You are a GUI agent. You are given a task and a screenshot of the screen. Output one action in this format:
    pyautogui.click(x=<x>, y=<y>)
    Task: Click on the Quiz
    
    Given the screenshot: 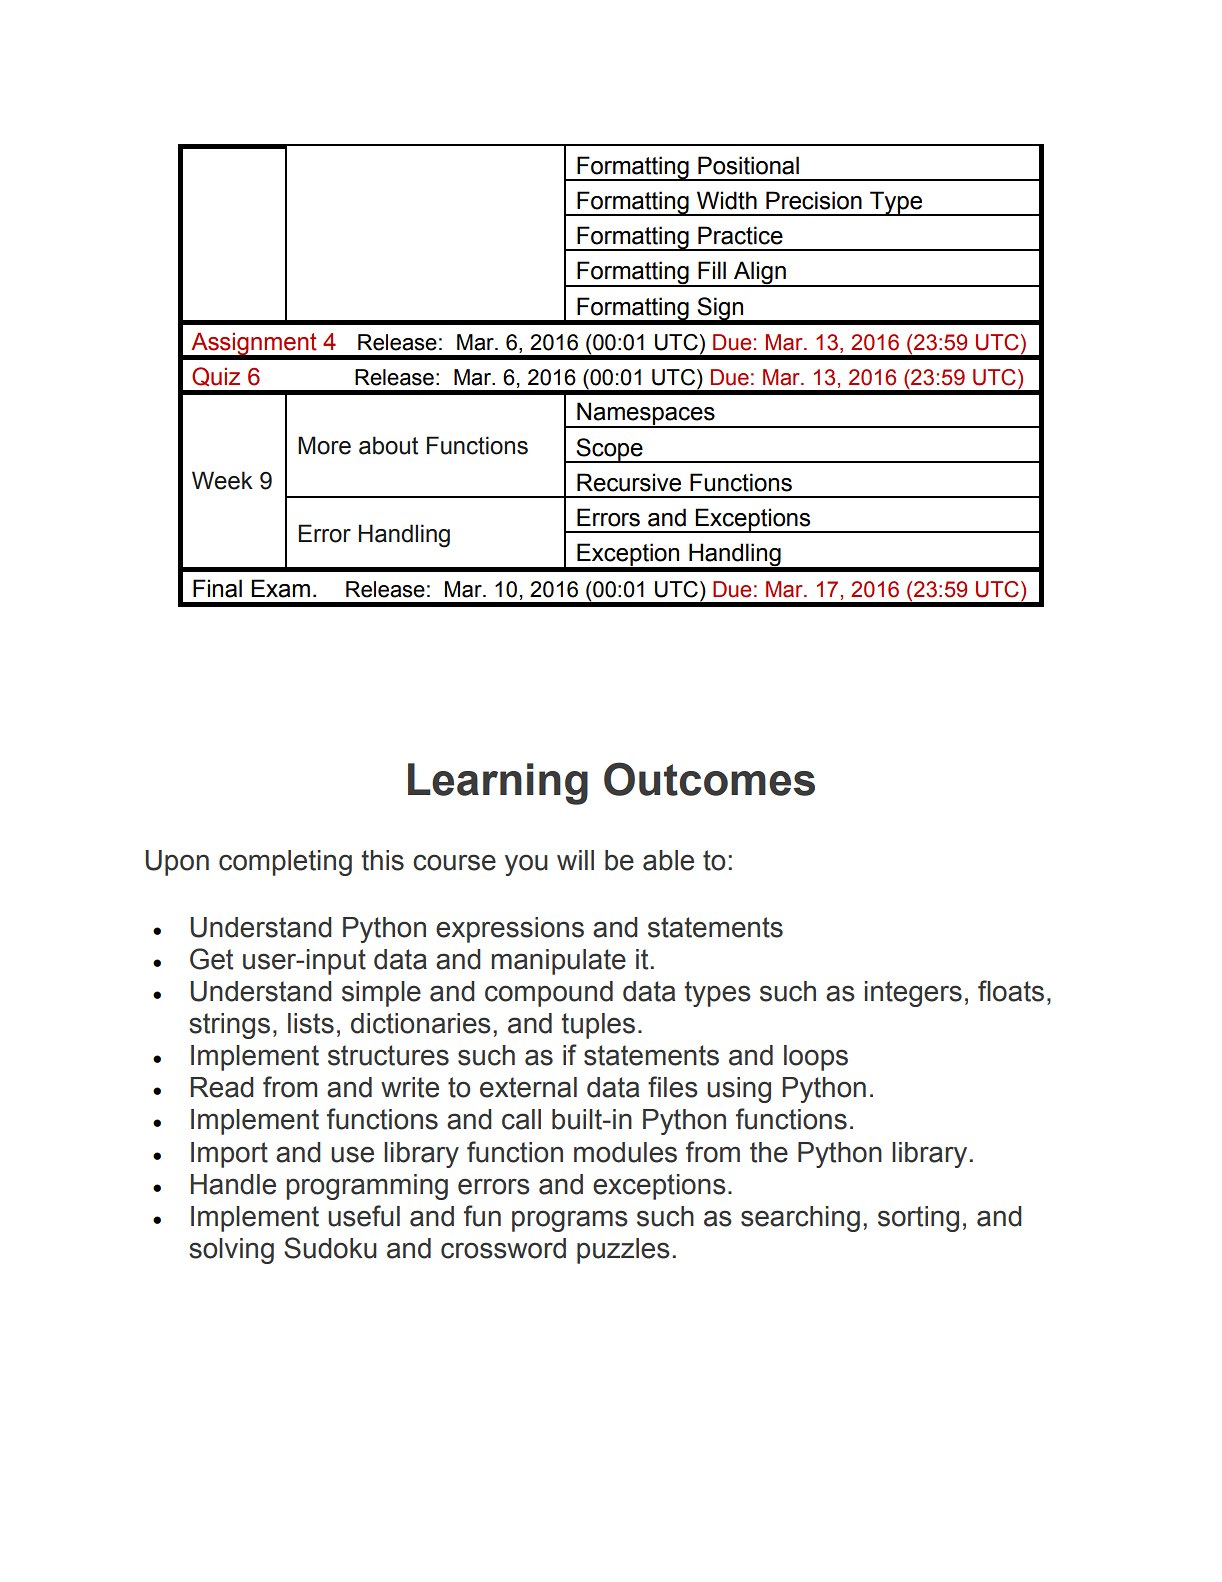 What is the action you would take?
    pyautogui.click(x=216, y=376)
